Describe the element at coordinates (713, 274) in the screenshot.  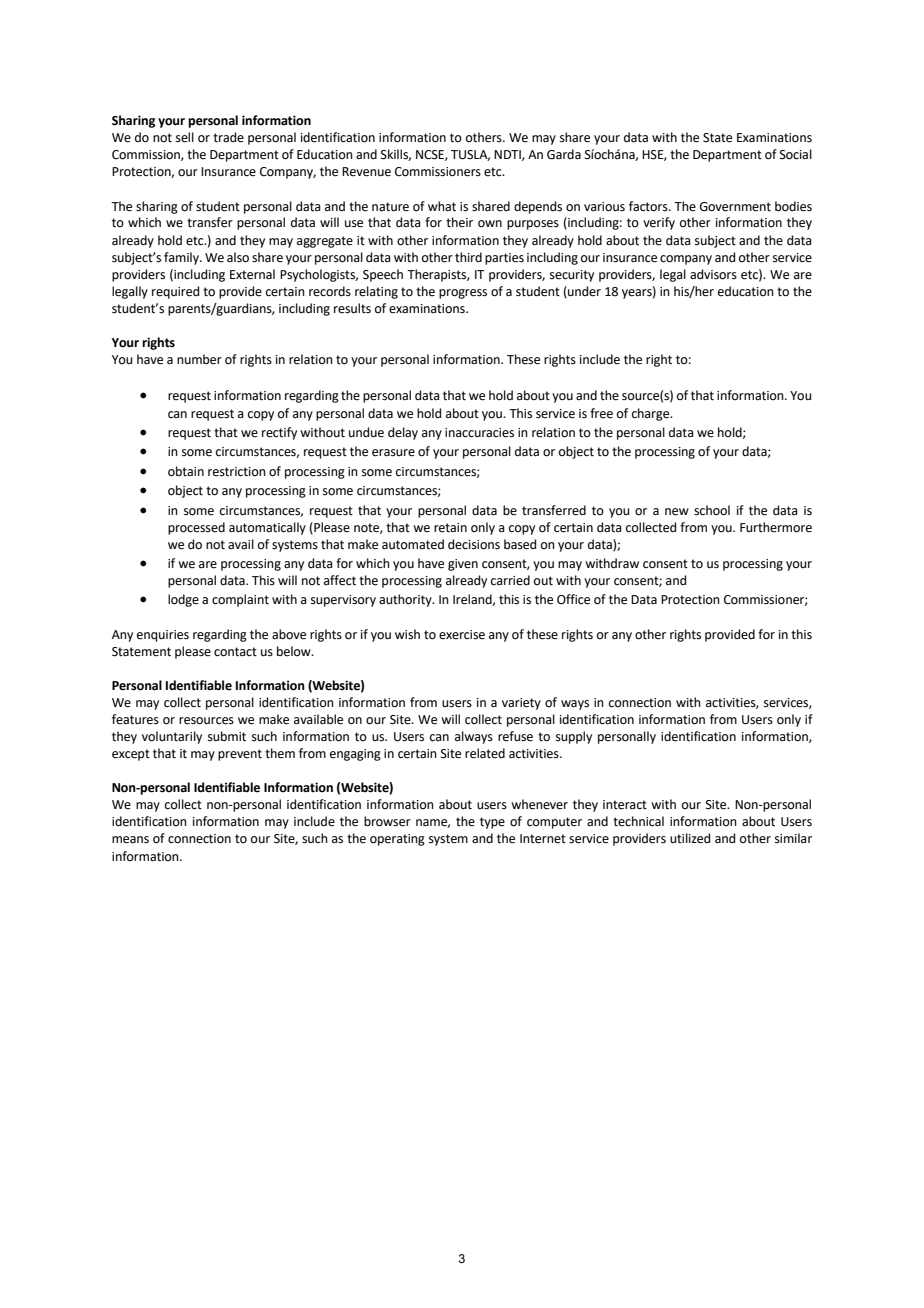
I see `advisors` at that location.
